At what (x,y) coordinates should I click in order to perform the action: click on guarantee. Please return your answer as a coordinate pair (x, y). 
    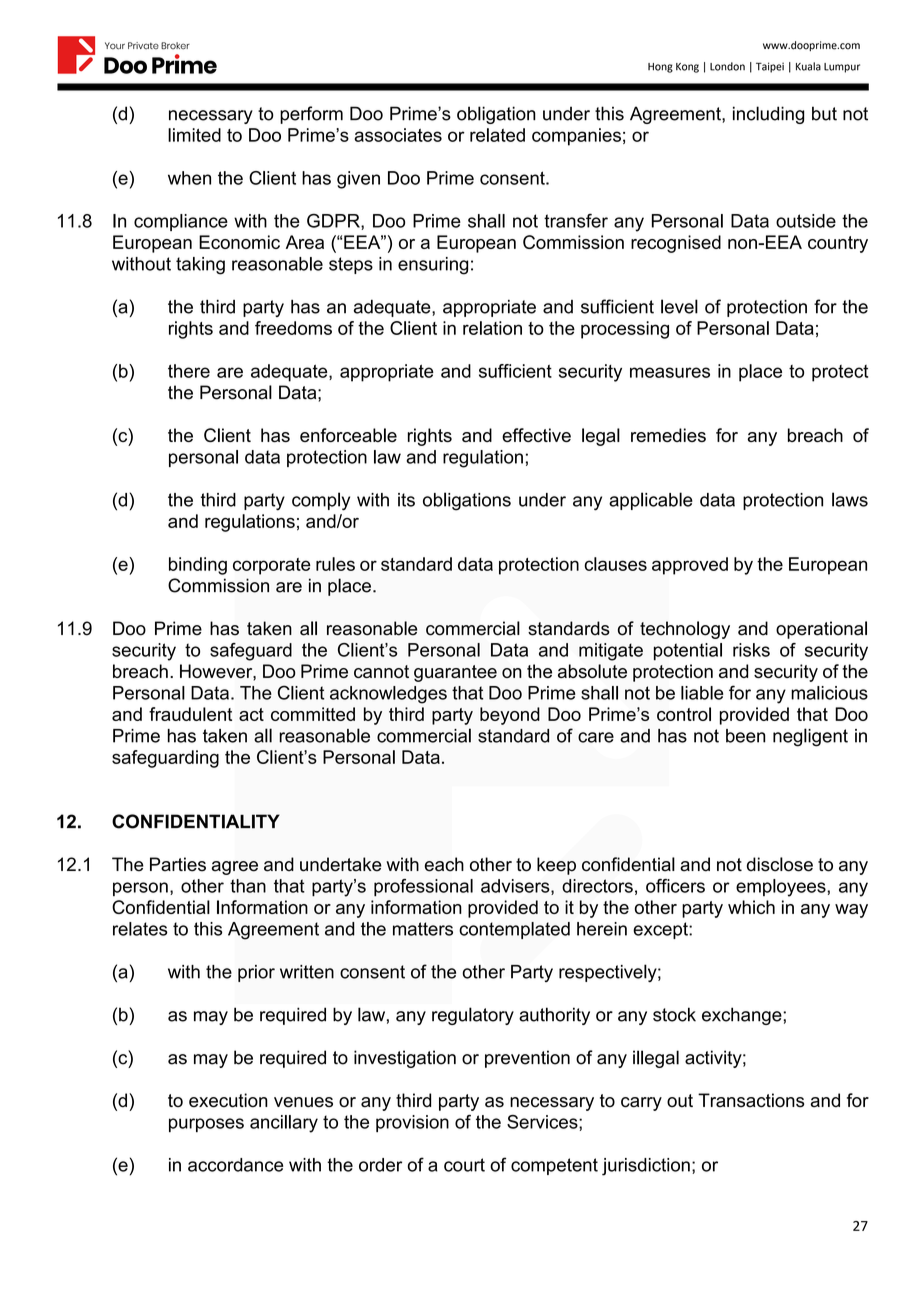
    Looking at the image, I should click on (455, 673).
